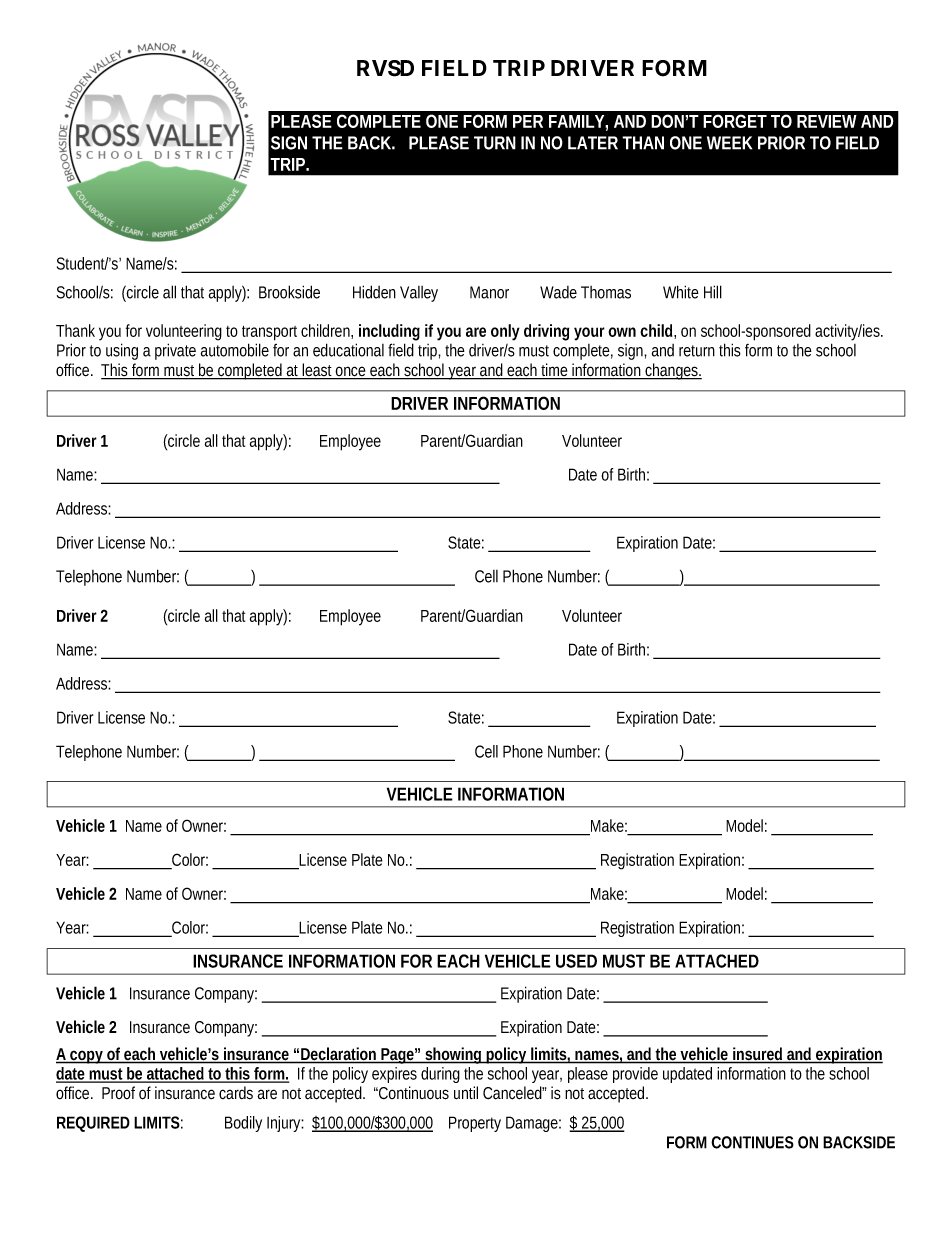  What do you see at coordinates (269, 333) in the screenshot?
I see `transport` at bounding box center [269, 333].
